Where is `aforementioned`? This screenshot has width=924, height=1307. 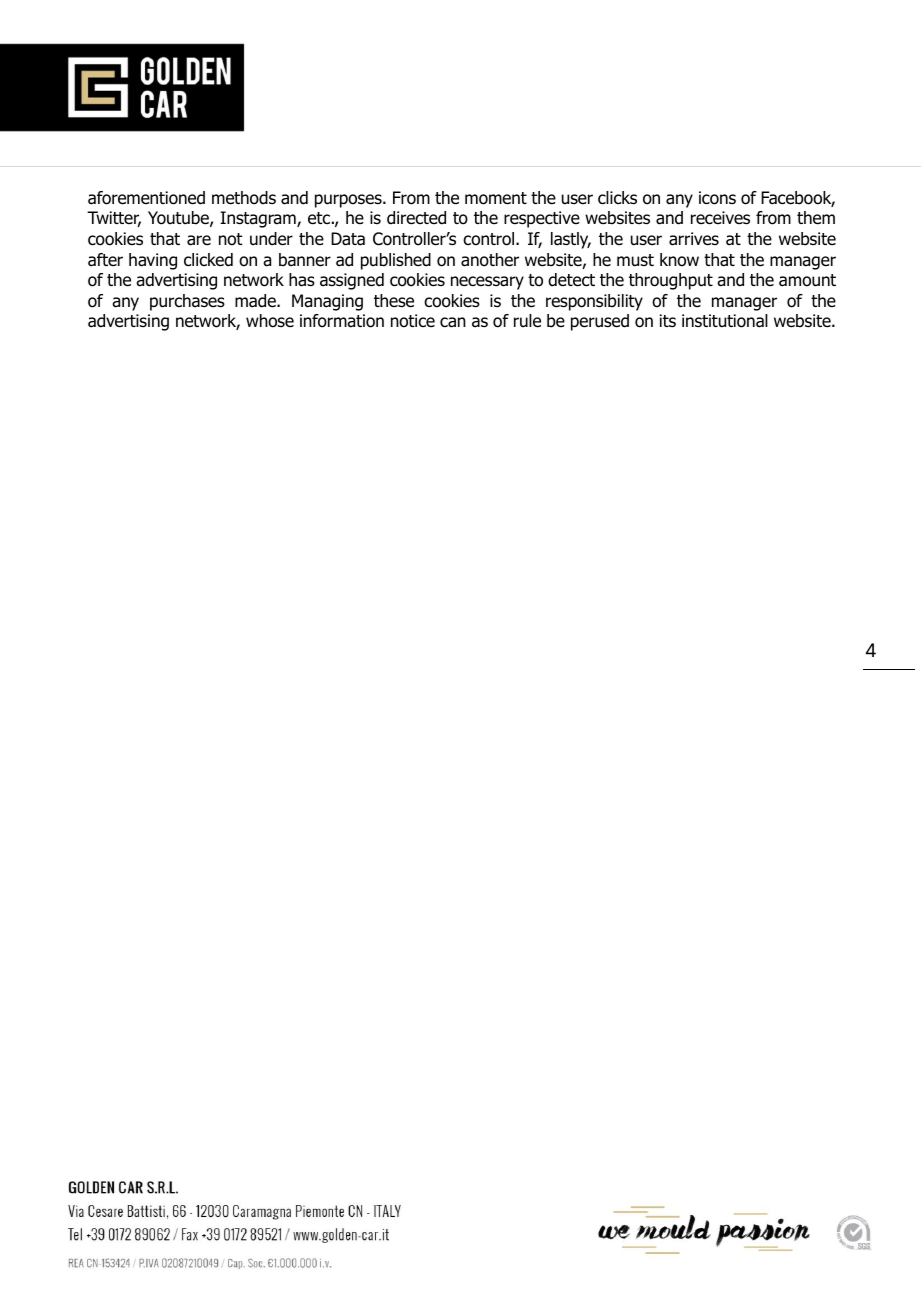
aforementioned is located at coordinates (146, 198).
